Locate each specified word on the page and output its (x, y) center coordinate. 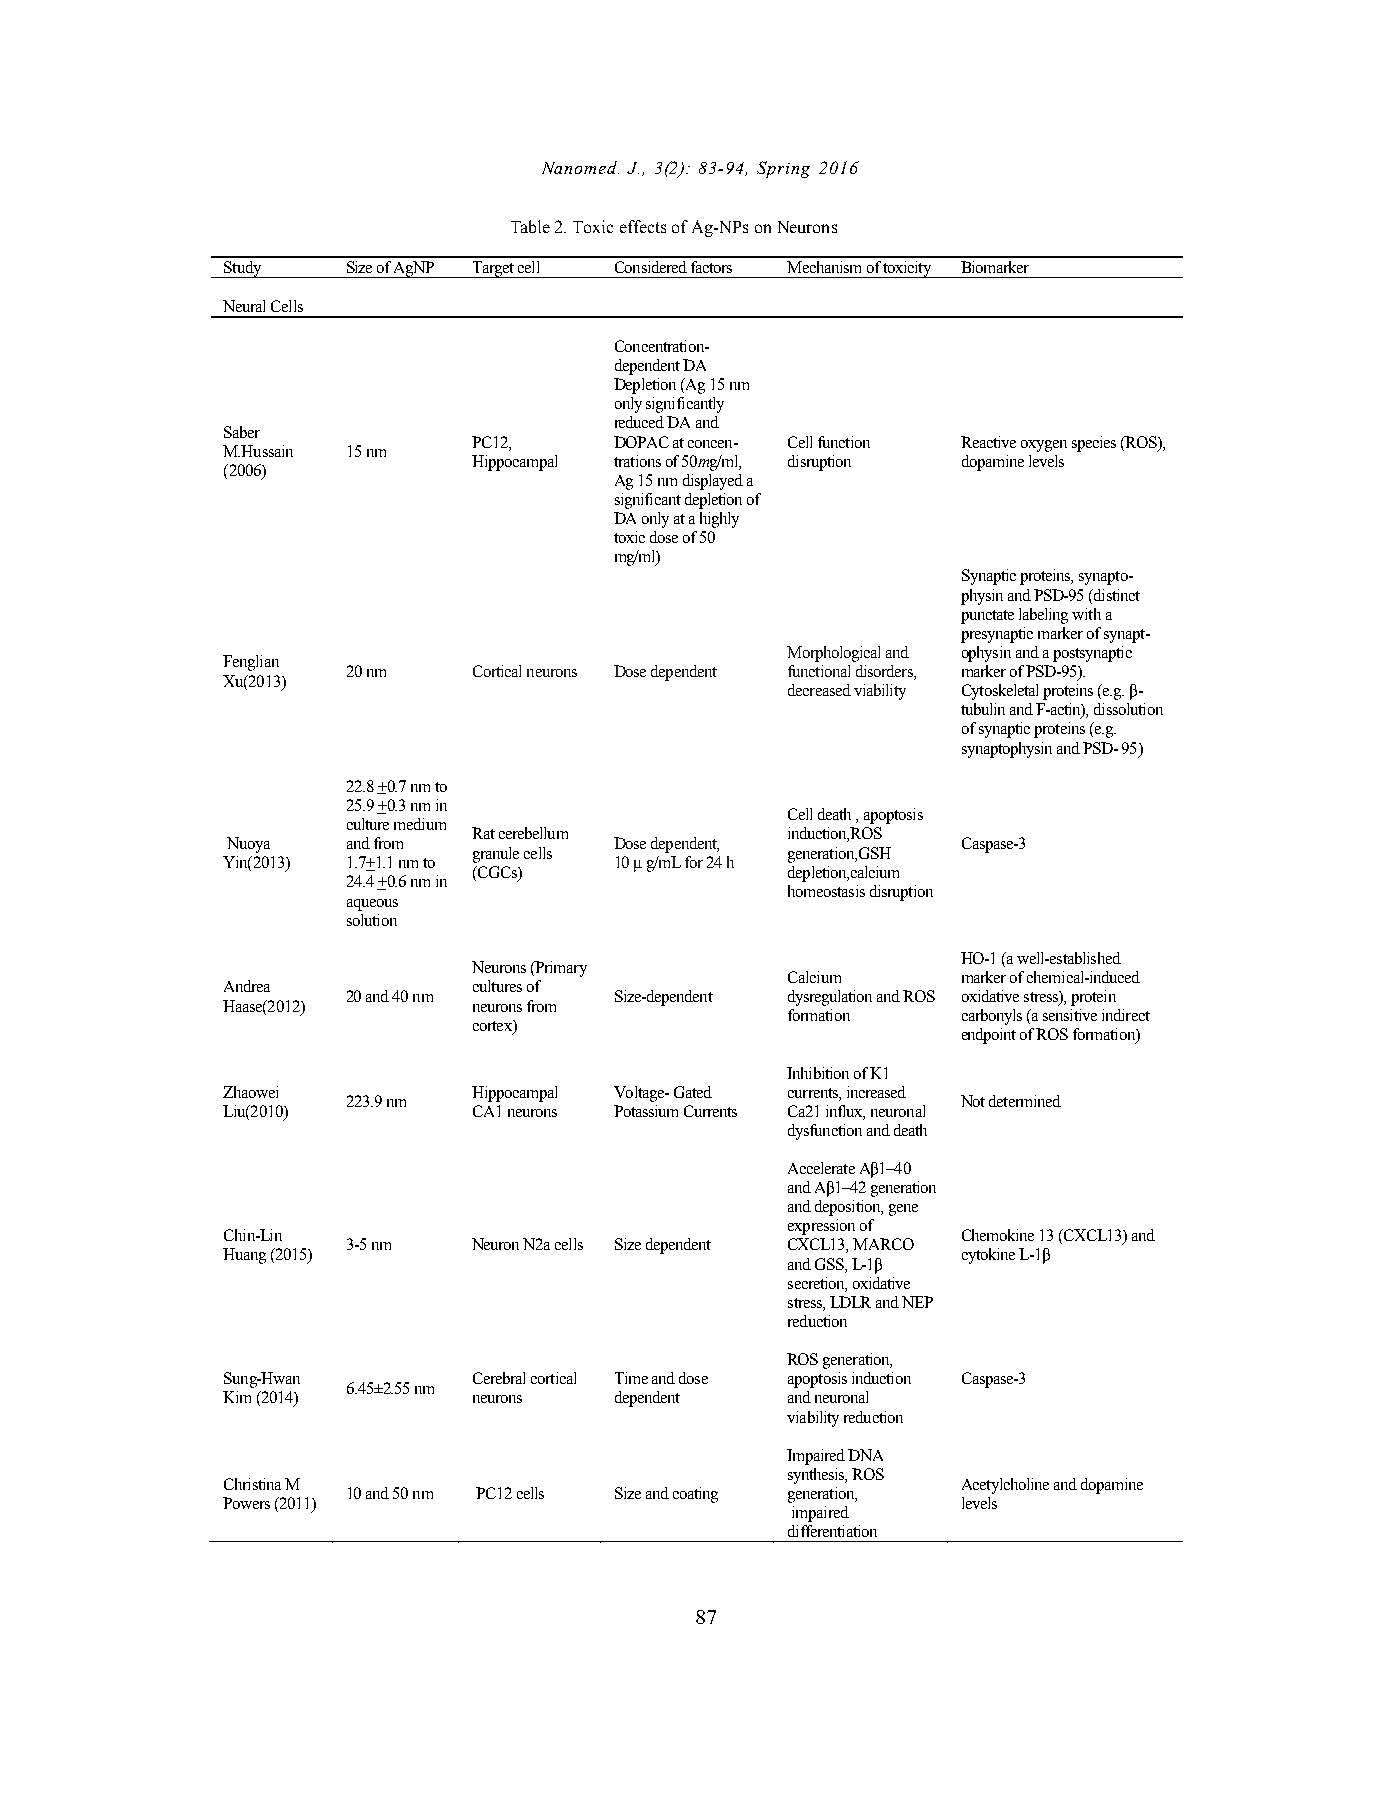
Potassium (646, 1111)
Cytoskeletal (1000, 692)
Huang (244, 1256)
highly (719, 520)
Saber (242, 432)
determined (1025, 1101)
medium (420, 824)
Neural (244, 306)
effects (643, 226)
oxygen (1044, 446)
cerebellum (533, 833)
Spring (783, 169)
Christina (252, 1484)
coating (695, 1495)
